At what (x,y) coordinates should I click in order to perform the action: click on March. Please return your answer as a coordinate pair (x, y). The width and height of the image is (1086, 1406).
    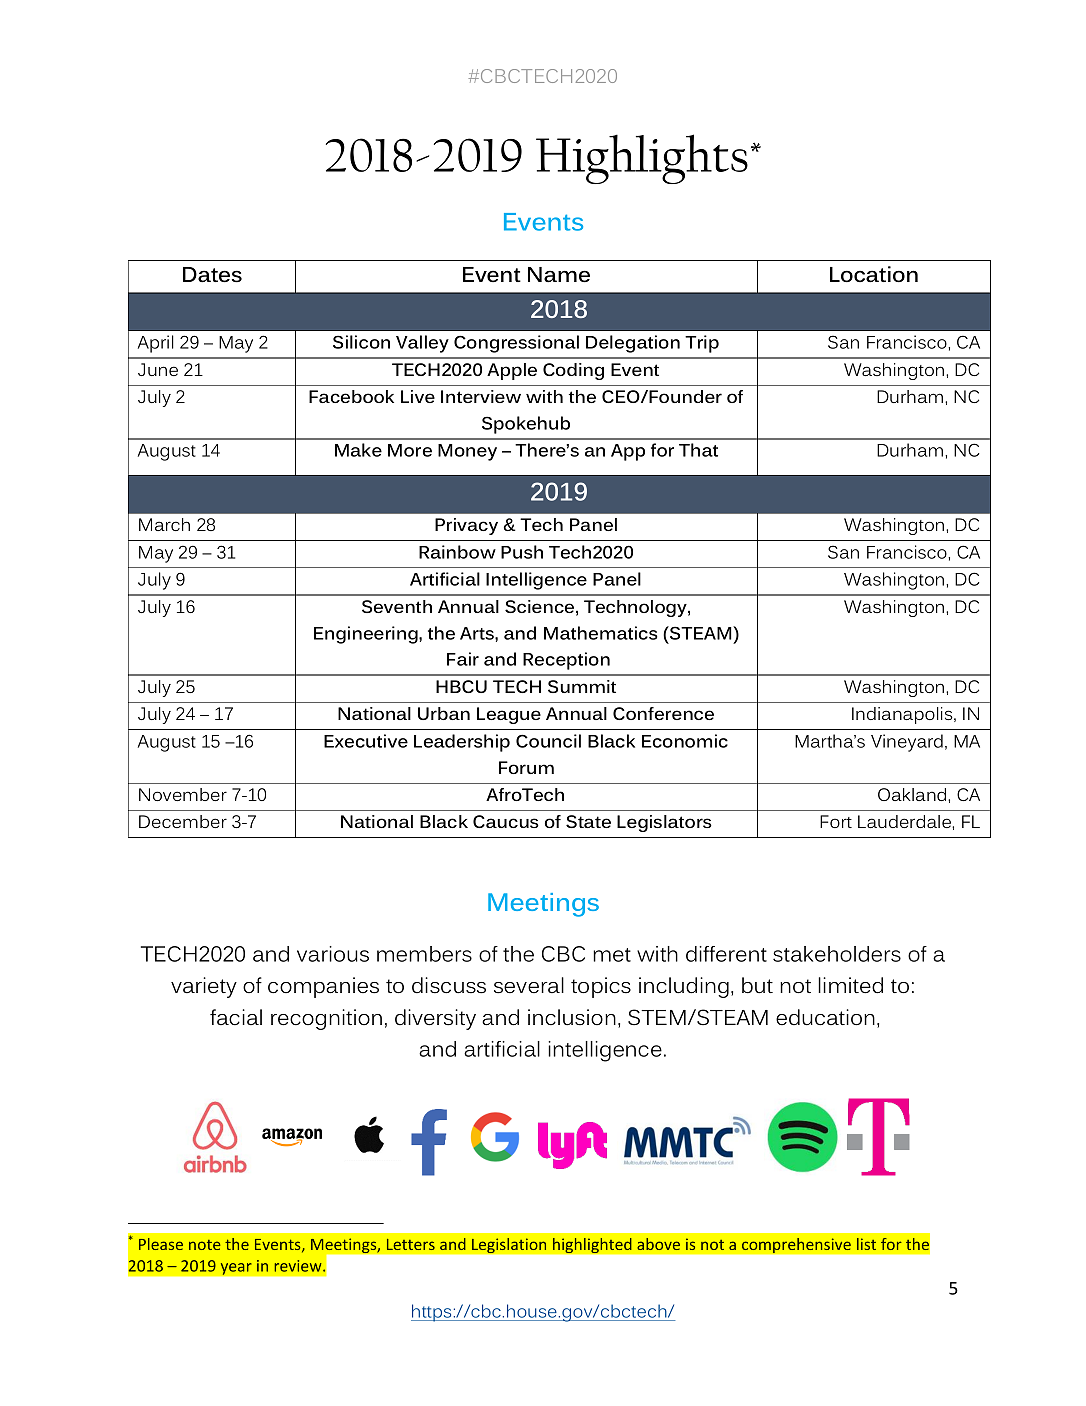
    Looking at the image, I should click on (164, 524).
